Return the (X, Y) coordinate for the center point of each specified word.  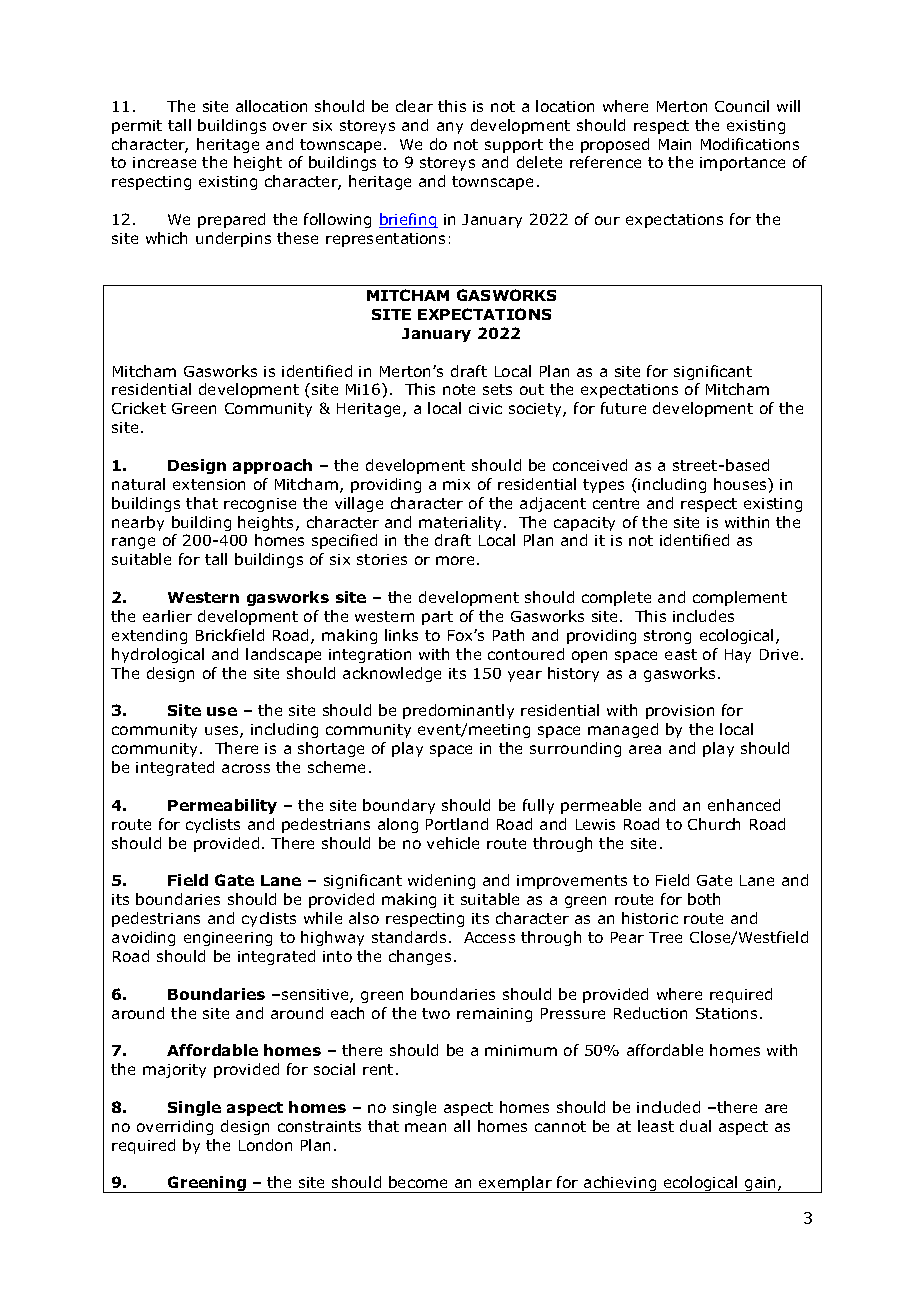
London (265, 1145)
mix (456, 484)
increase (164, 162)
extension (209, 484)
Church (714, 824)
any (450, 128)
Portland (457, 824)
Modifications (750, 144)
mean (425, 1127)
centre (616, 503)
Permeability (222, 806)
